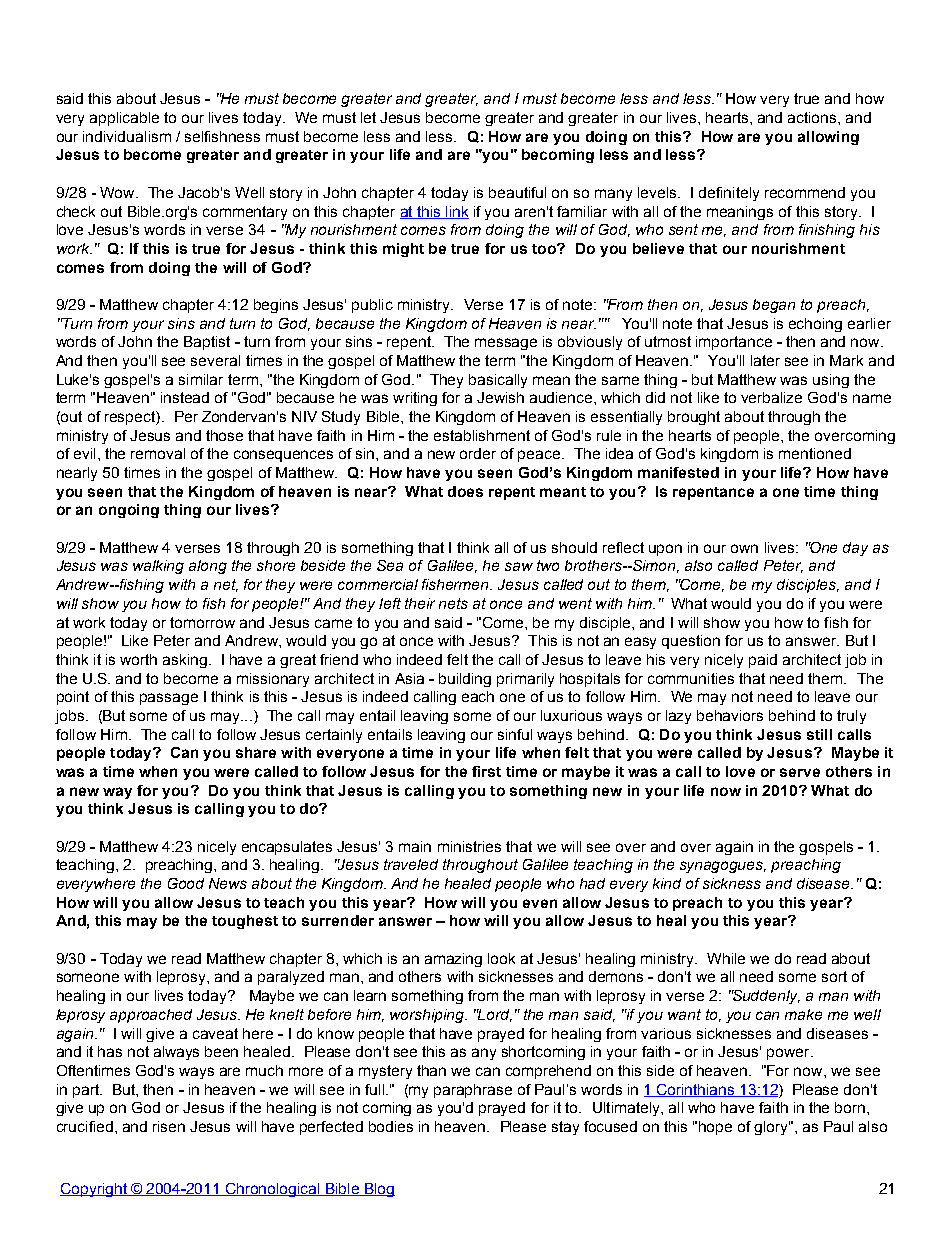 This document has height=1233, width=952. What do you see at coordinates (517, 192) in the document?
I see `beautiful` at bounding box center [517, 192].
